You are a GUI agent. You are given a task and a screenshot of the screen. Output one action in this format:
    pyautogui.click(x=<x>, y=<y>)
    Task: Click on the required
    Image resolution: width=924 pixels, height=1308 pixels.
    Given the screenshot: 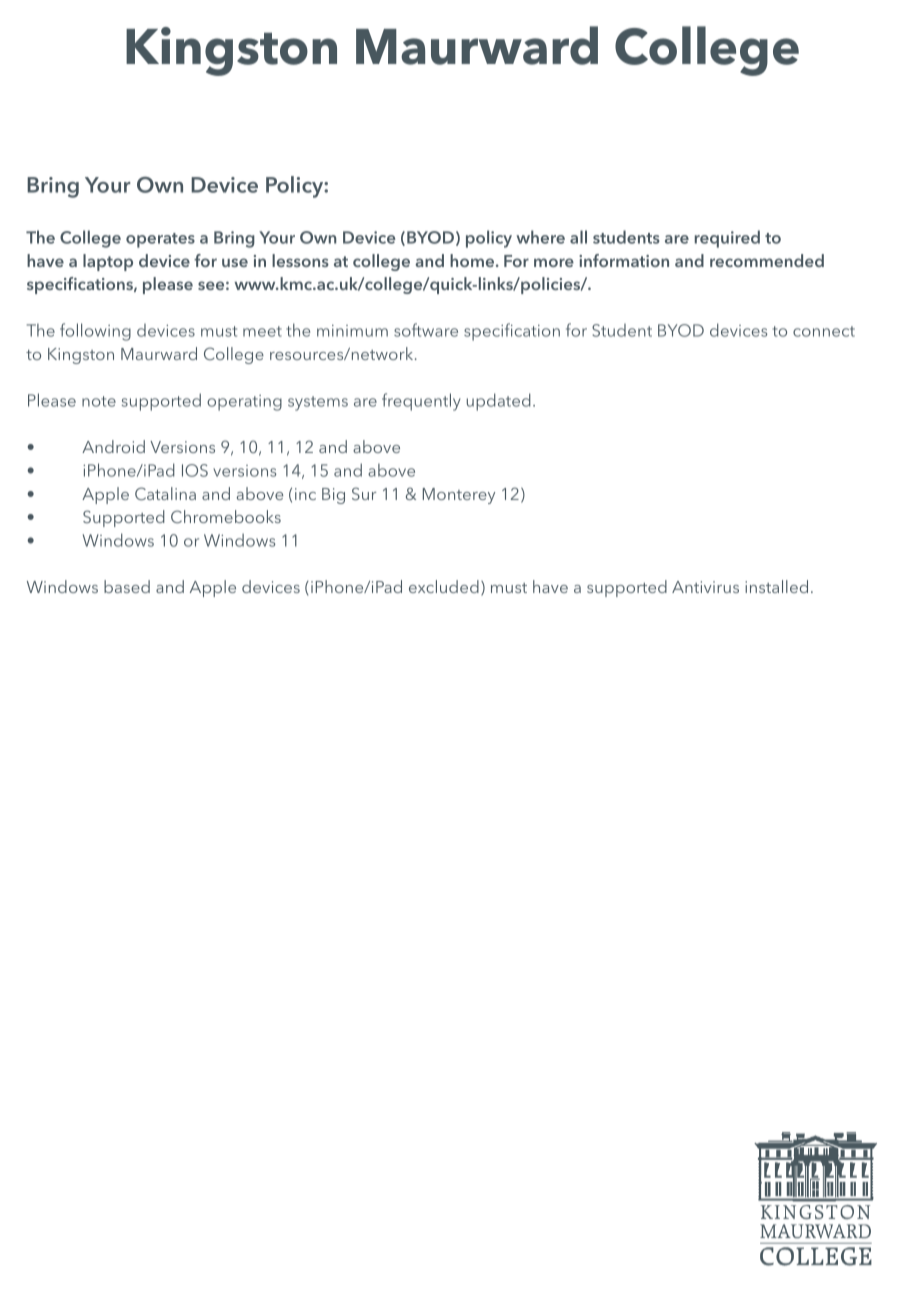 What is the action you would take?
    pyautogui.click(x=727, y=239)
